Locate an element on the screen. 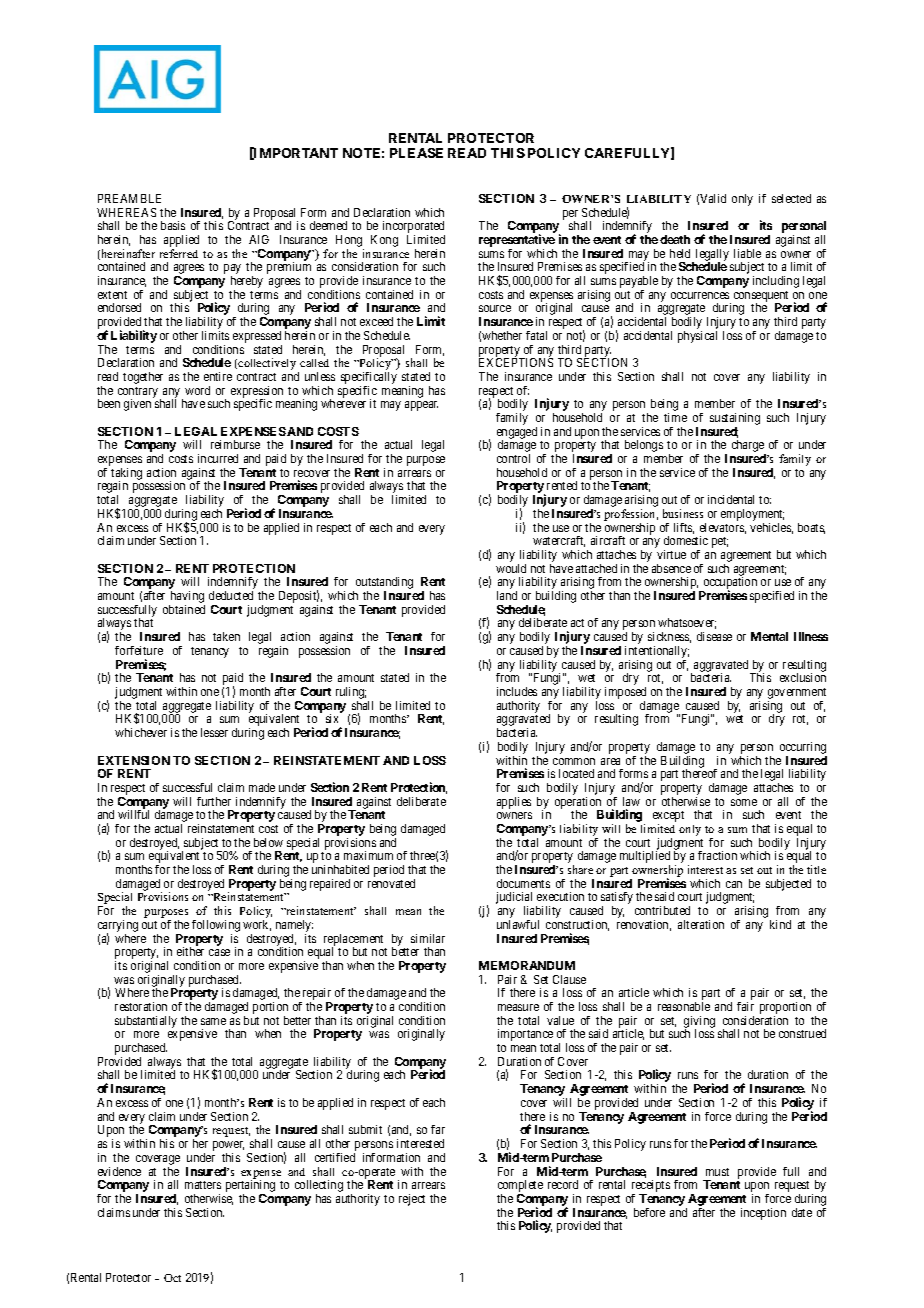 Image resolution: width=924 pixels, height=1308 pixels. Oct is located at coordinates (172, 1278).
